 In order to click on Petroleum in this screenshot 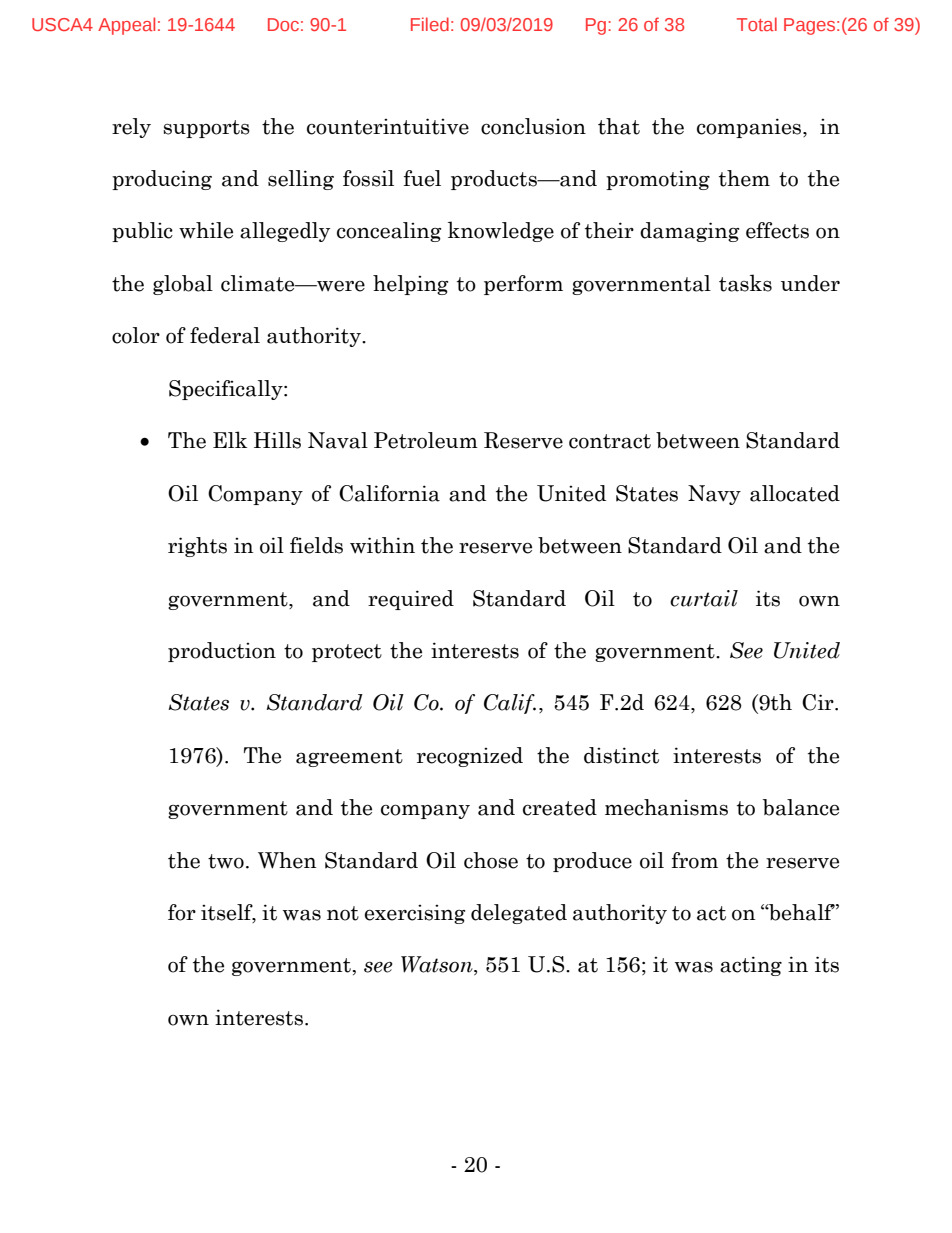, I will do `click(426, 440)`.
